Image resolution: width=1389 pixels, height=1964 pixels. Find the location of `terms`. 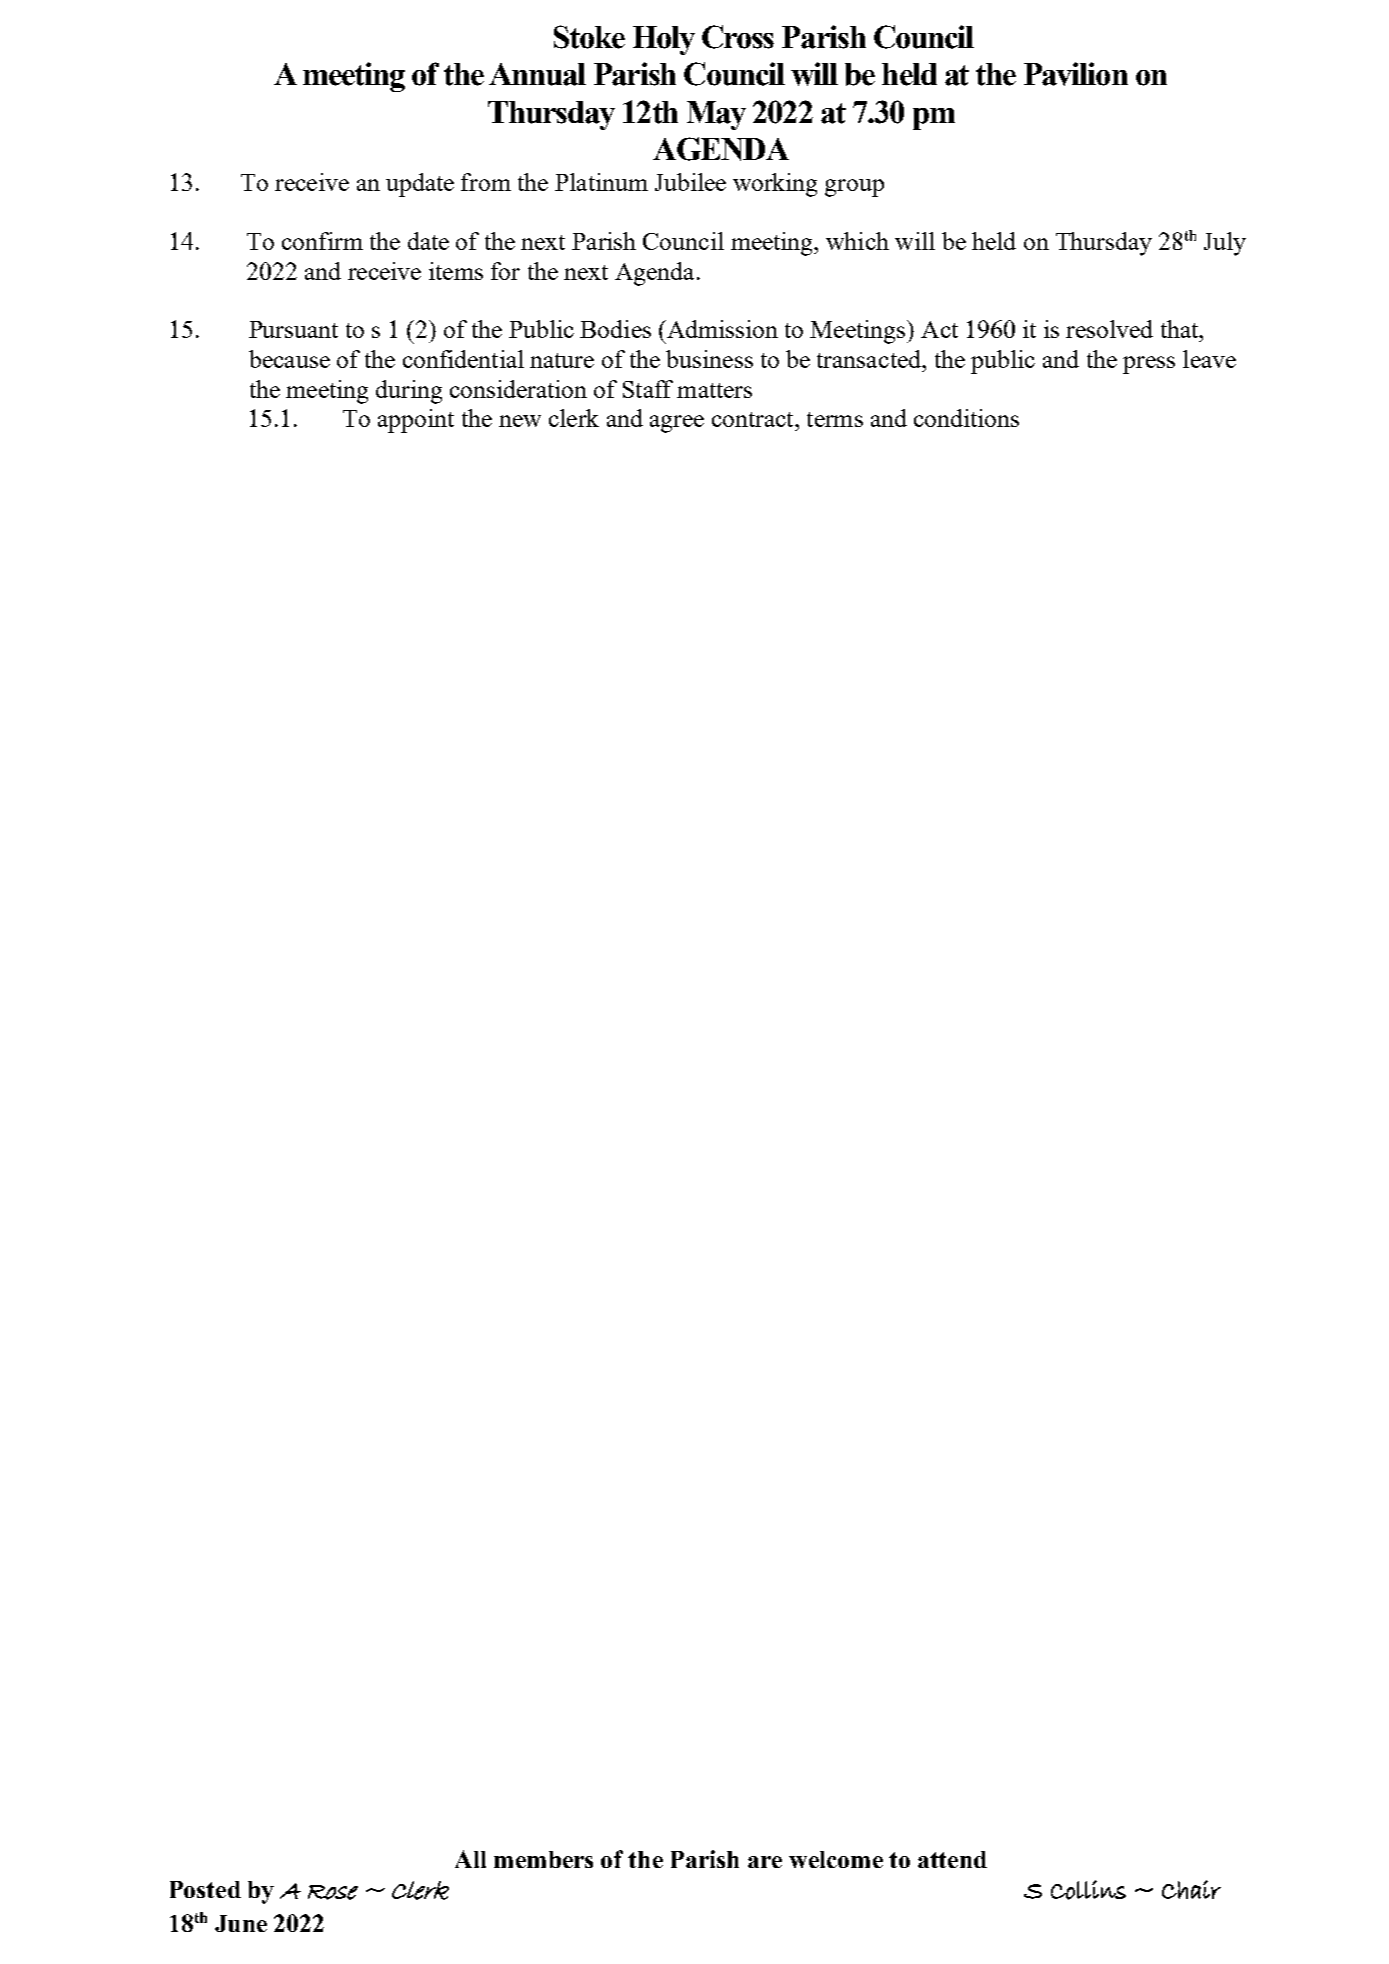

terms is located at coordinates (835, 419).
